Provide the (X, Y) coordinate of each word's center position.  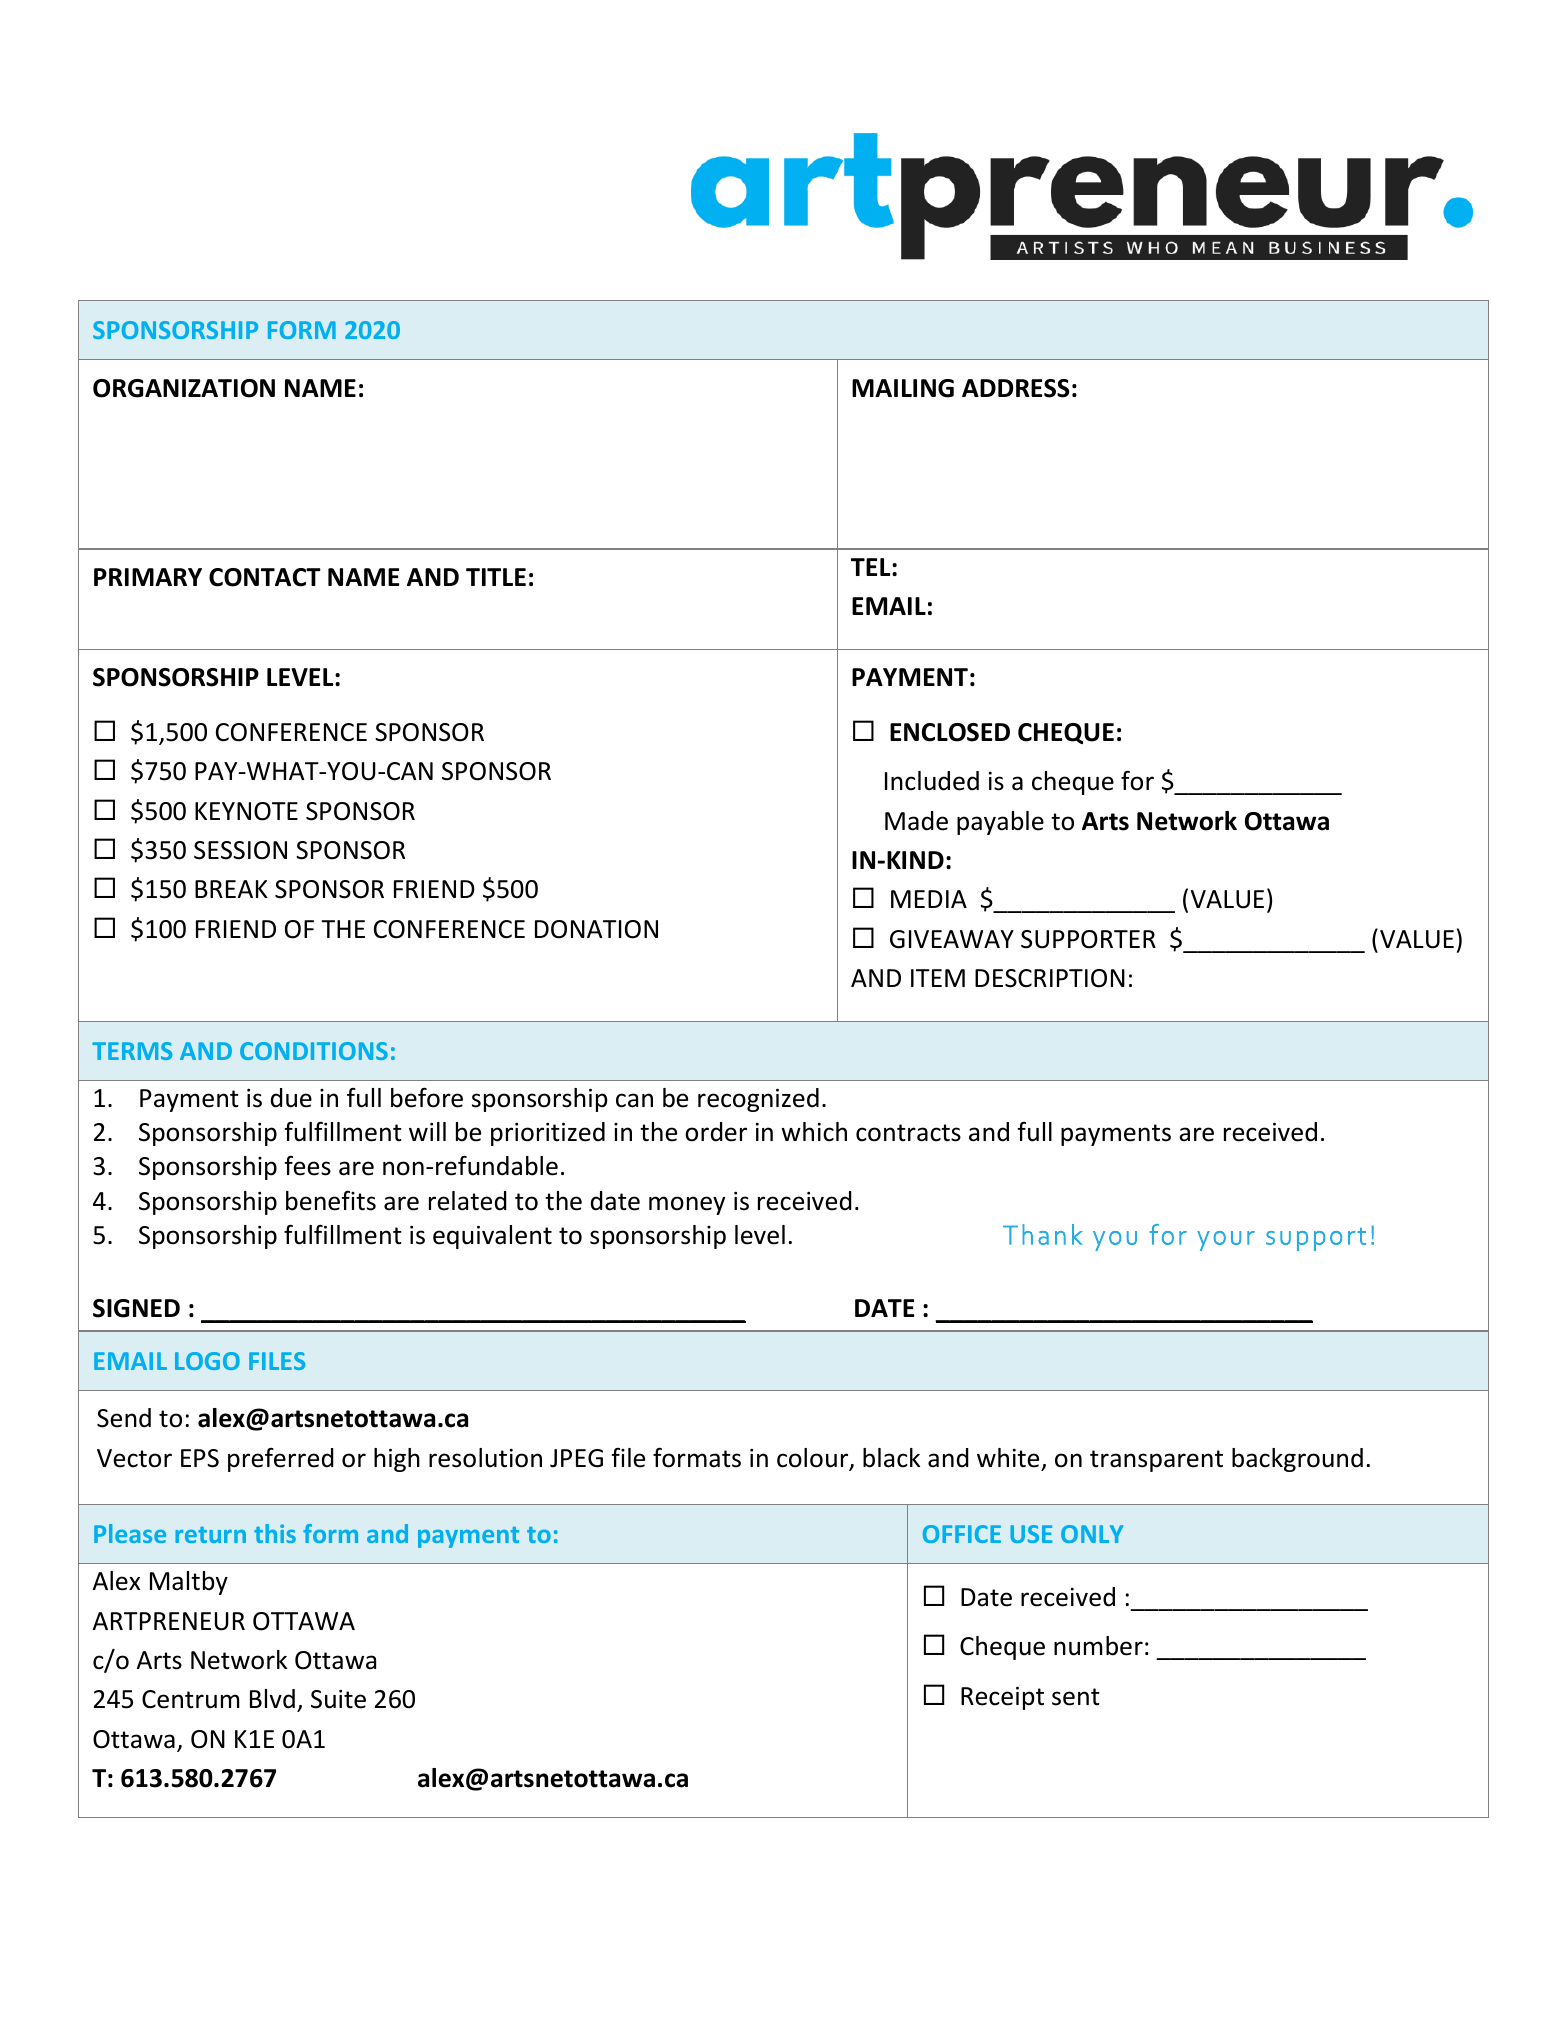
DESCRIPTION (1050, 978)
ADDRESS (1016, 388)
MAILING (903, 388)
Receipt (1002, 1698)
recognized (758, 1100)
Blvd (272, 1699)
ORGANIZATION (184, 388)
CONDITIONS (314, 1051)
